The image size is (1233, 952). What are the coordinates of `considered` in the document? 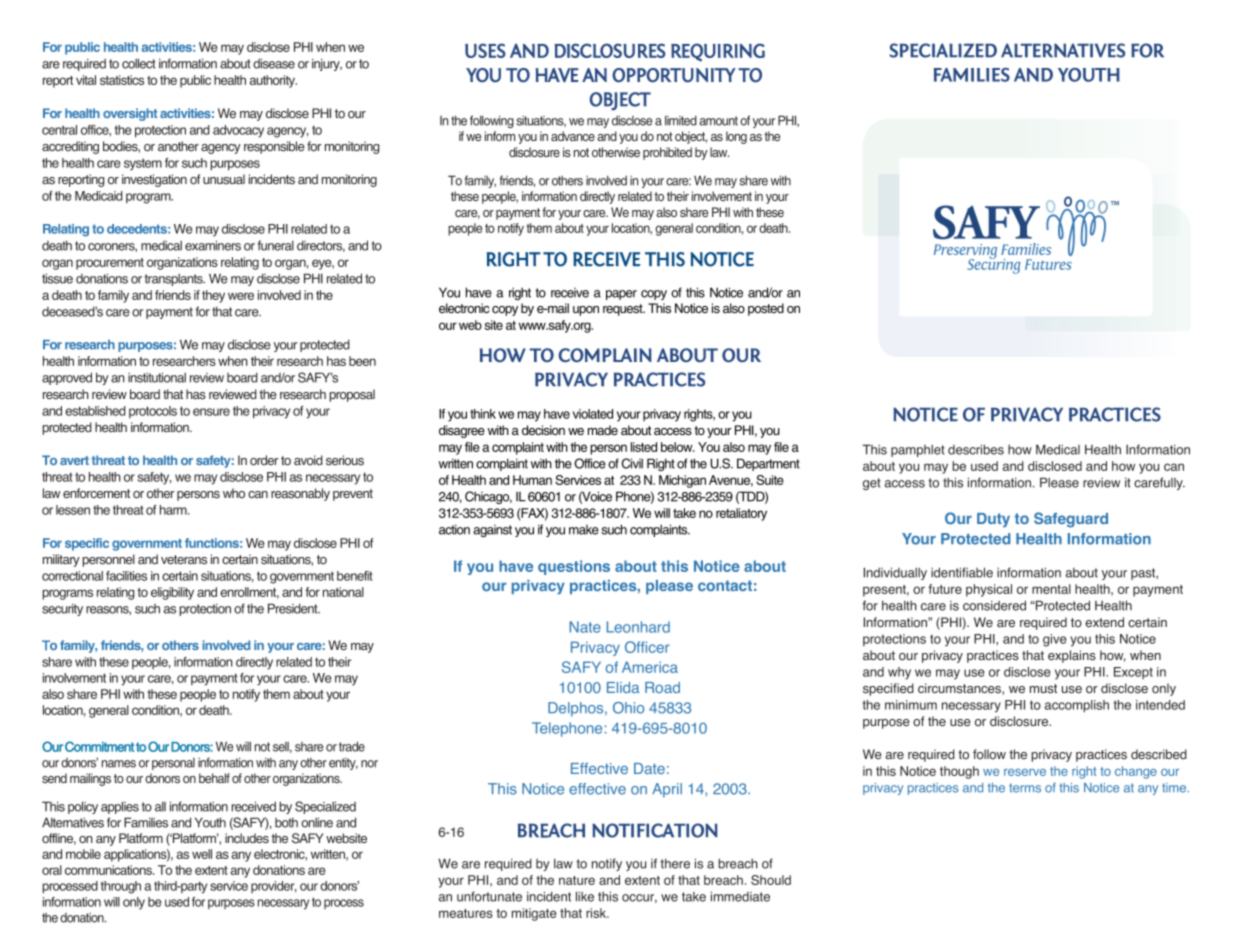 It's located at (994, 605).
